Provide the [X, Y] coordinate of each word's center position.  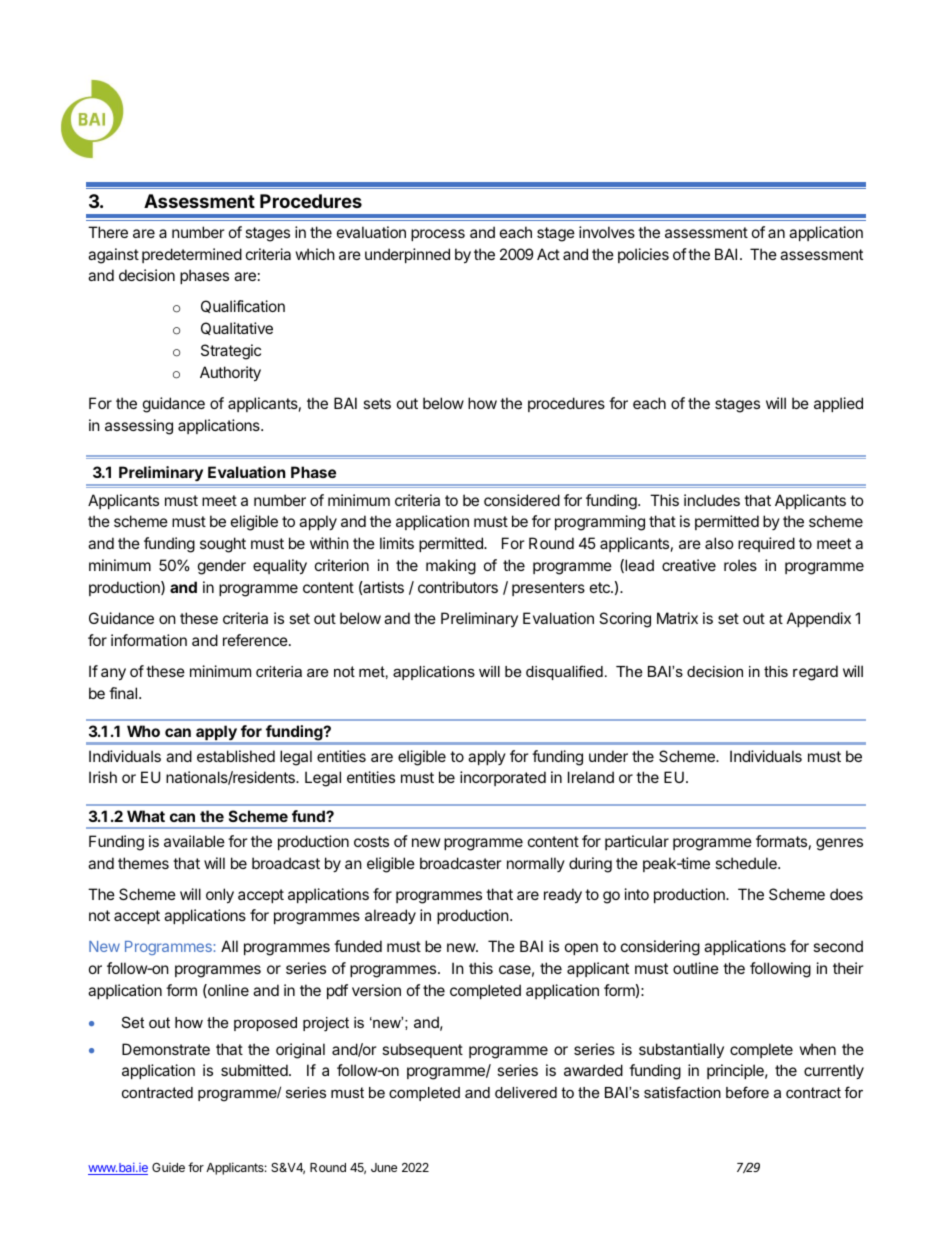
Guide [168, 1167]
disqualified [564, 672]
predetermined [192, 255]
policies [643, 255]
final [124, 693]
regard [815, 673]
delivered [526, 1092]
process [438, 235]
